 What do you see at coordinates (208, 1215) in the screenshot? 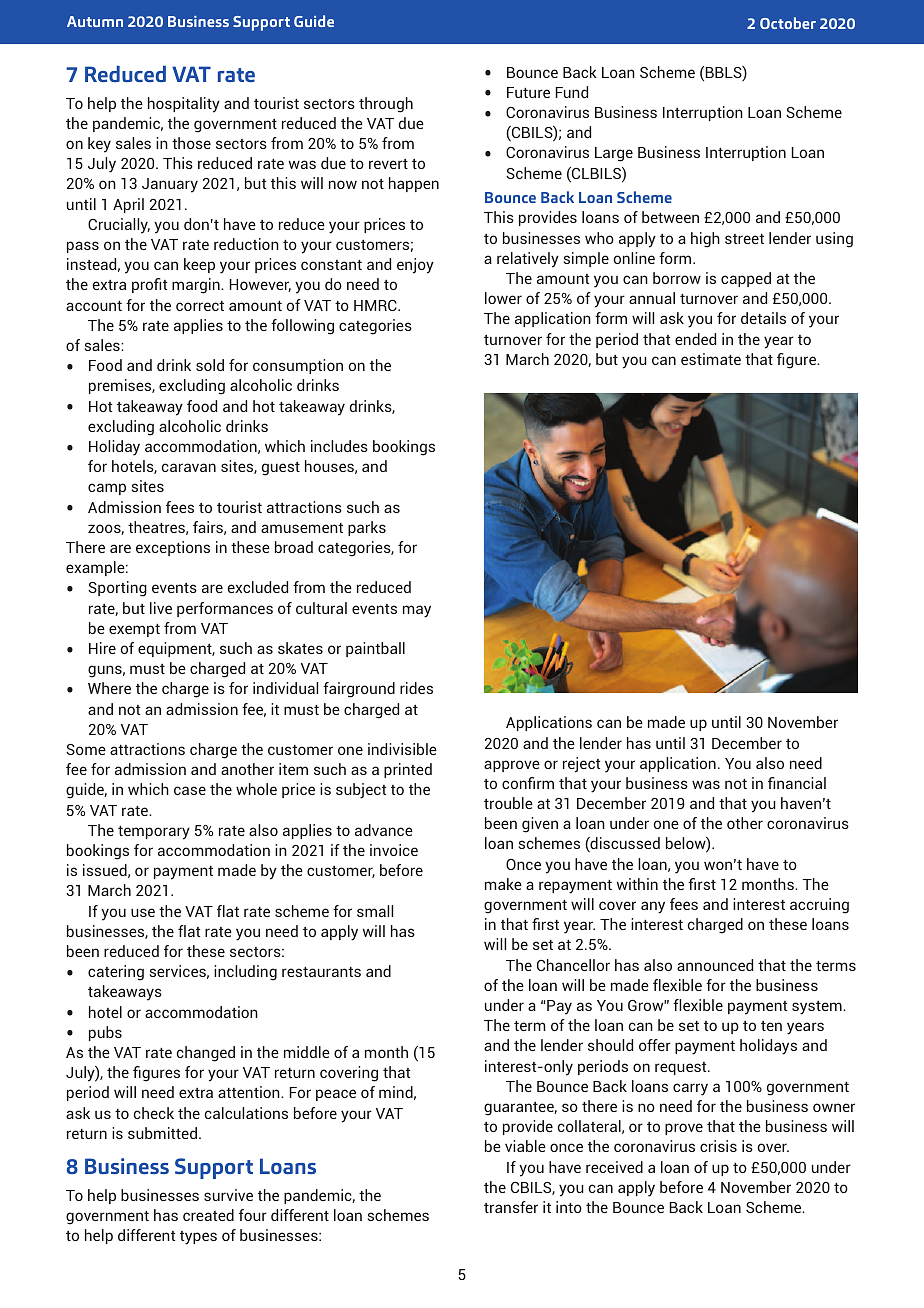
I see `created` at bounding box center [208, 1215].
